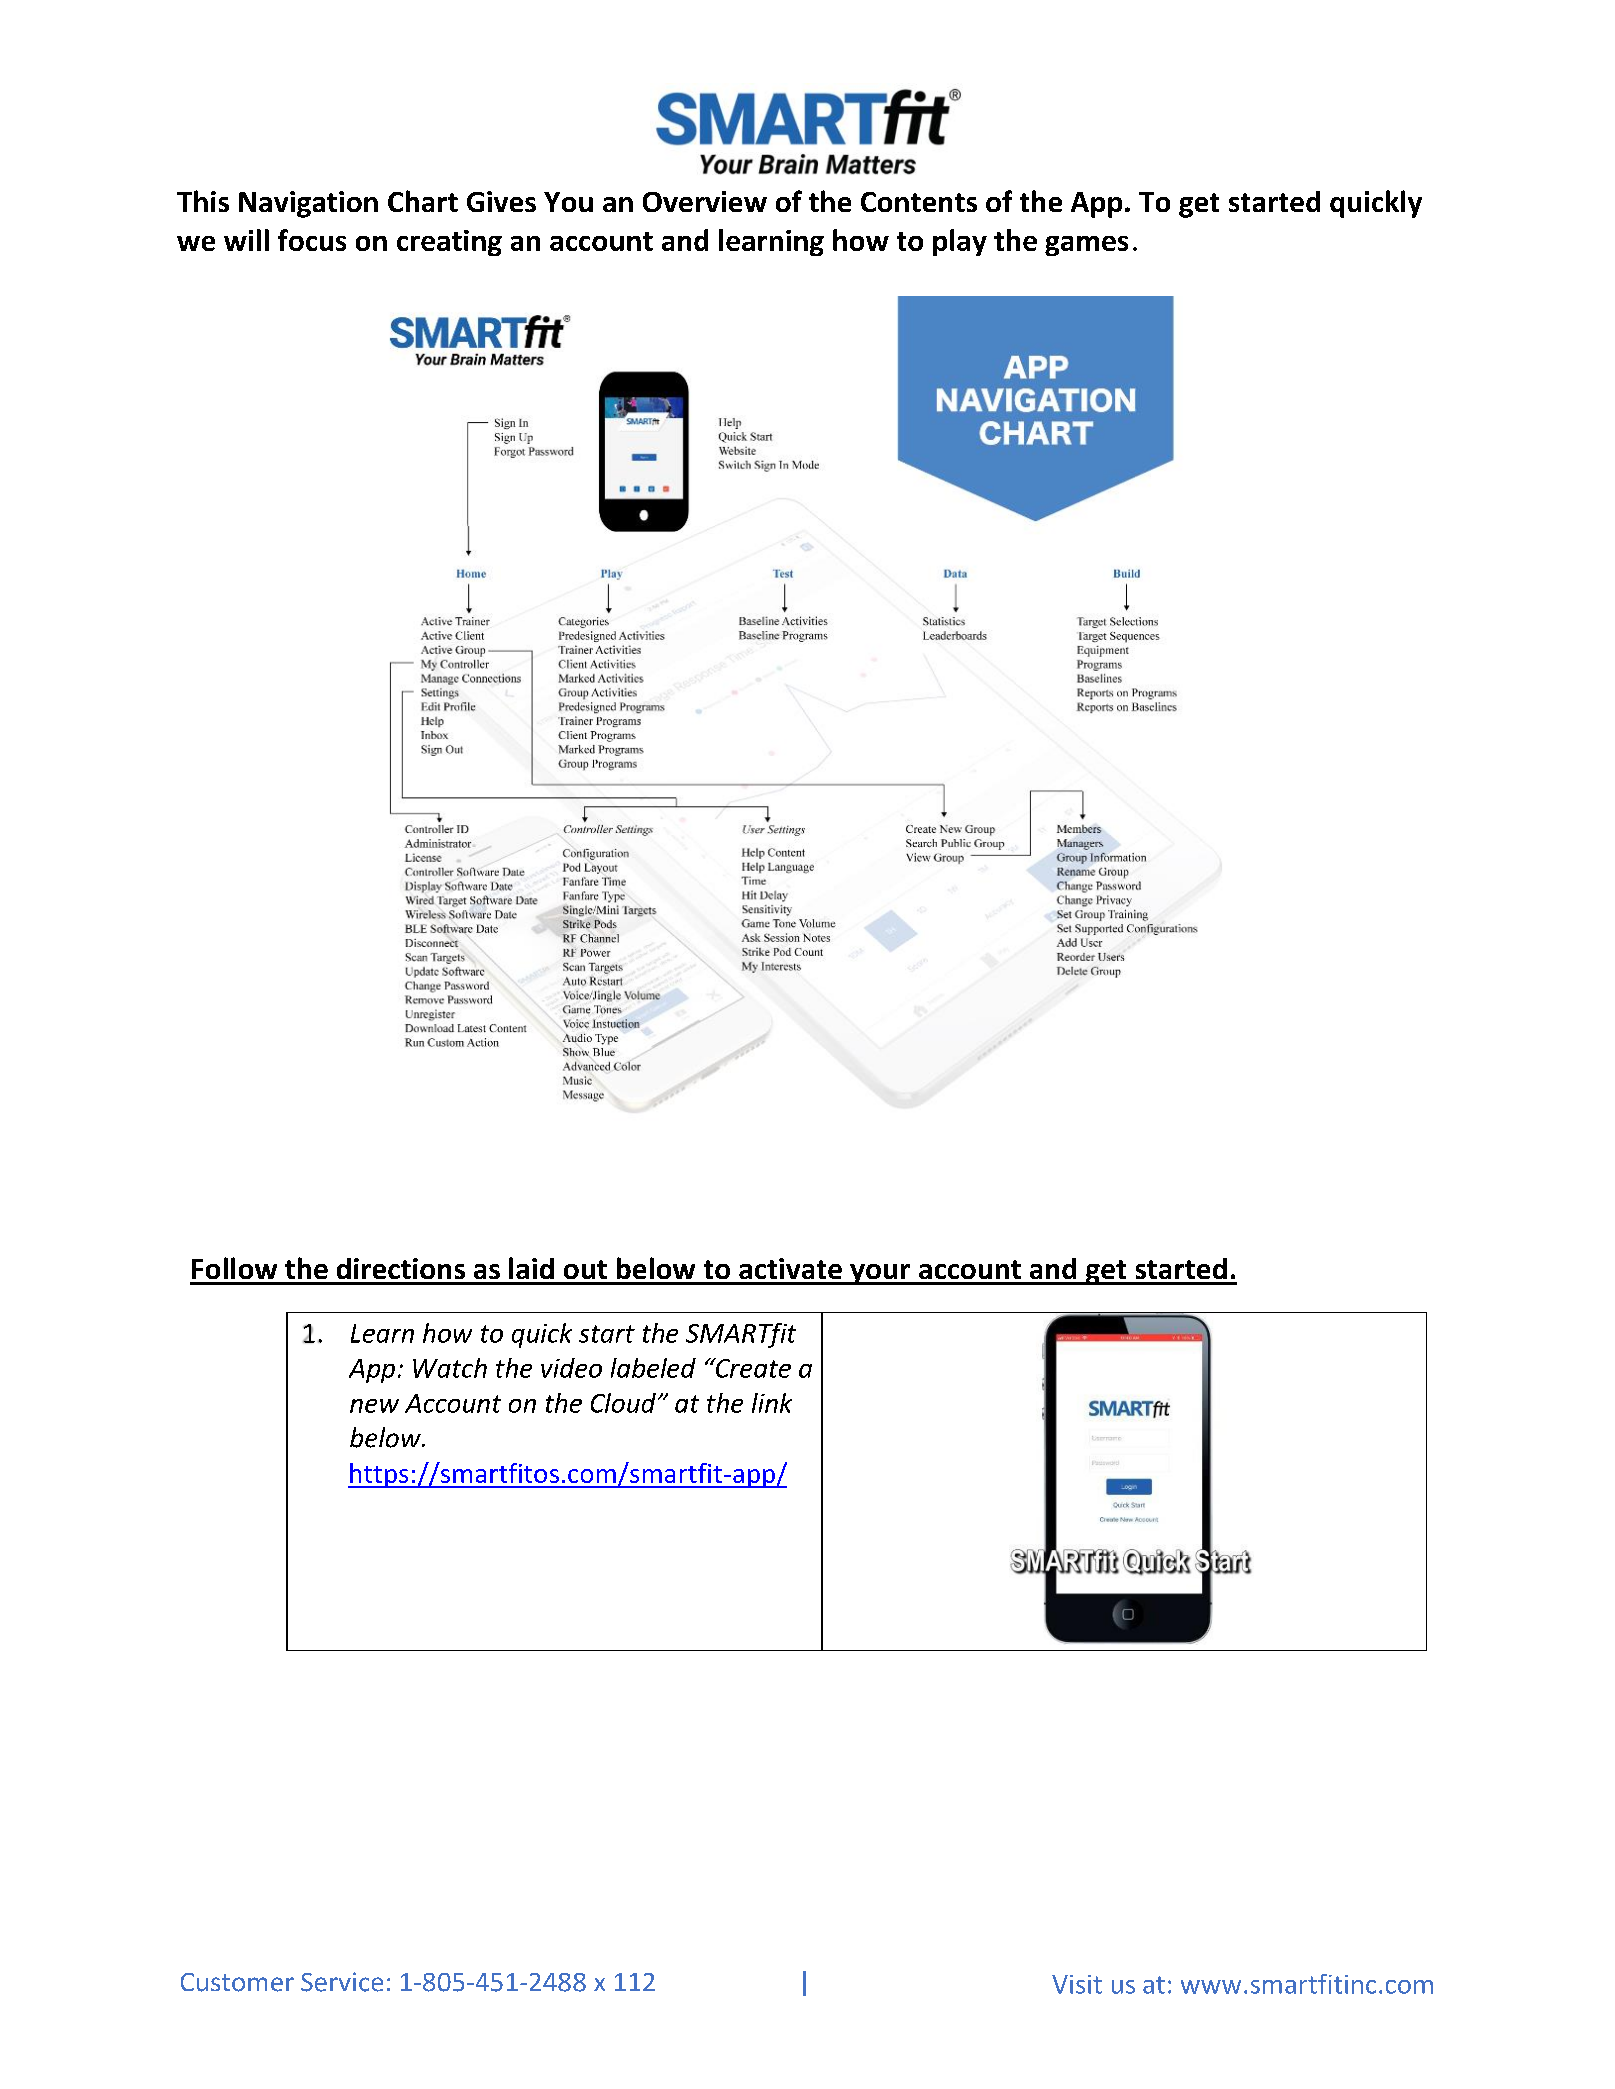 This document has width=1615, height=2089. Describe the element at coordinates (312, 240) in the document. I see `focus` at that location.
